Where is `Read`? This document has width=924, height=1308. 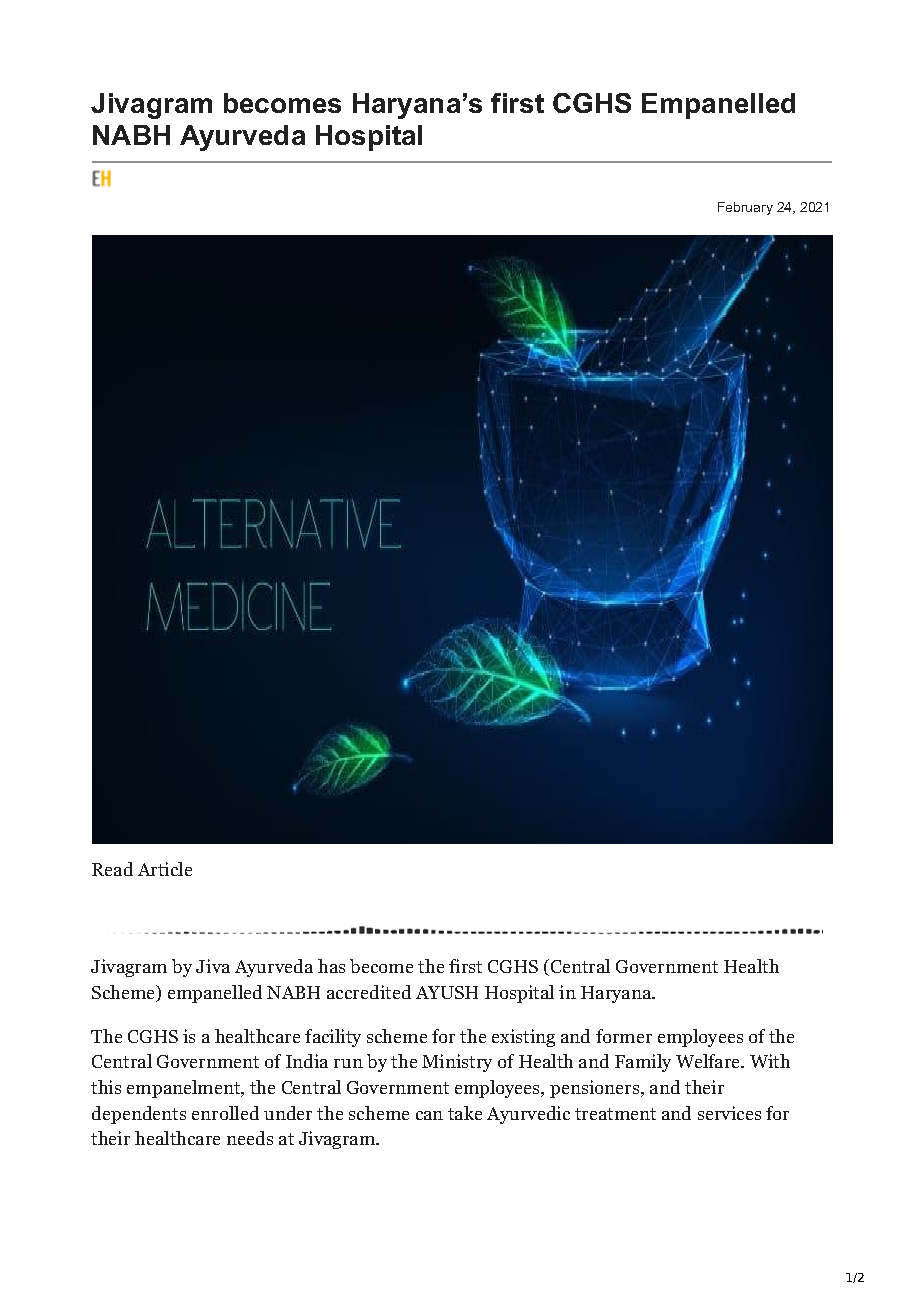
Read is located at coordinates (112, 869).
